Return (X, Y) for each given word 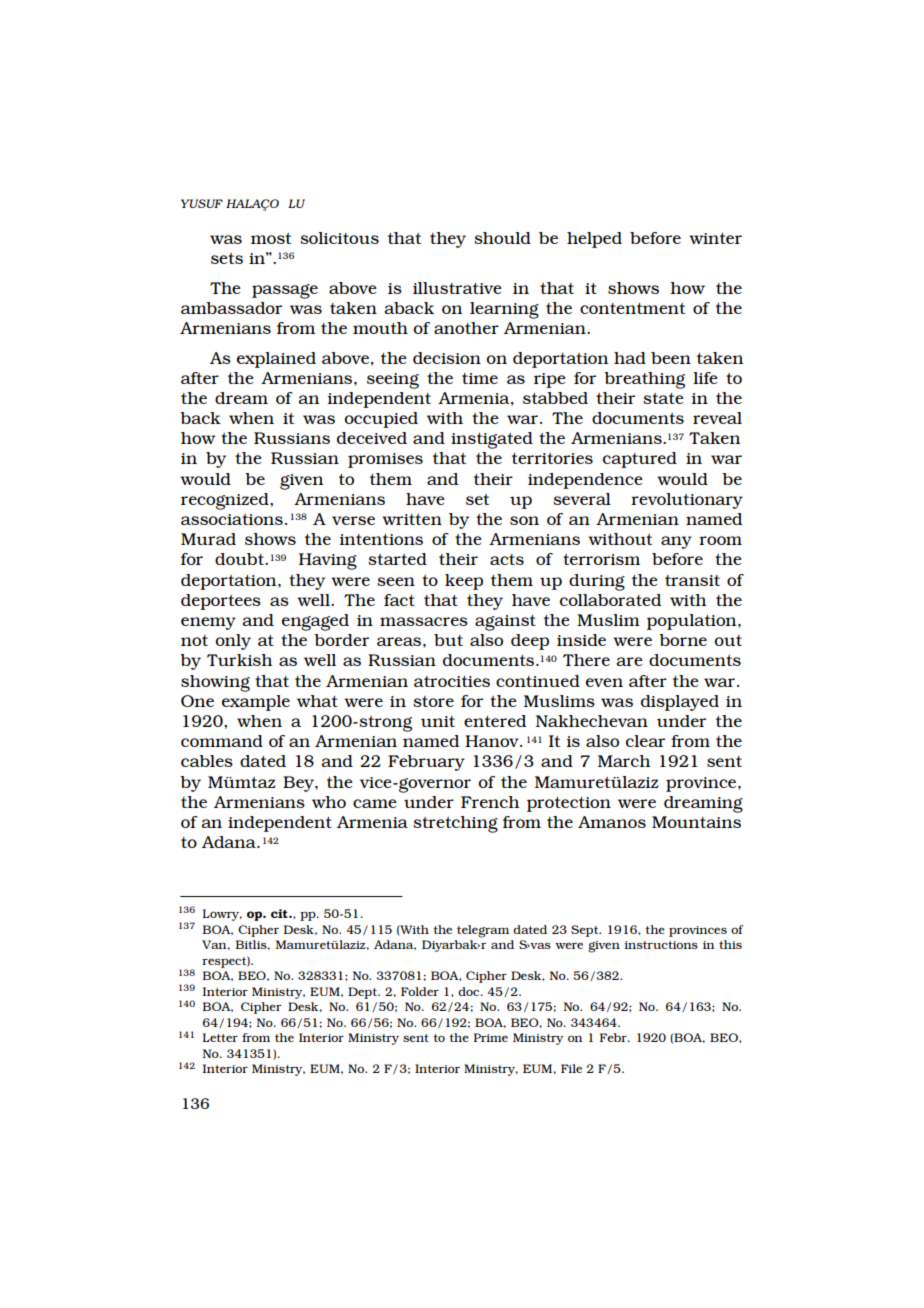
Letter (220, 1037)
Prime (491, 1037)
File (571, 1068)
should (502, 238)
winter (715, 238)
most (271, 238)
